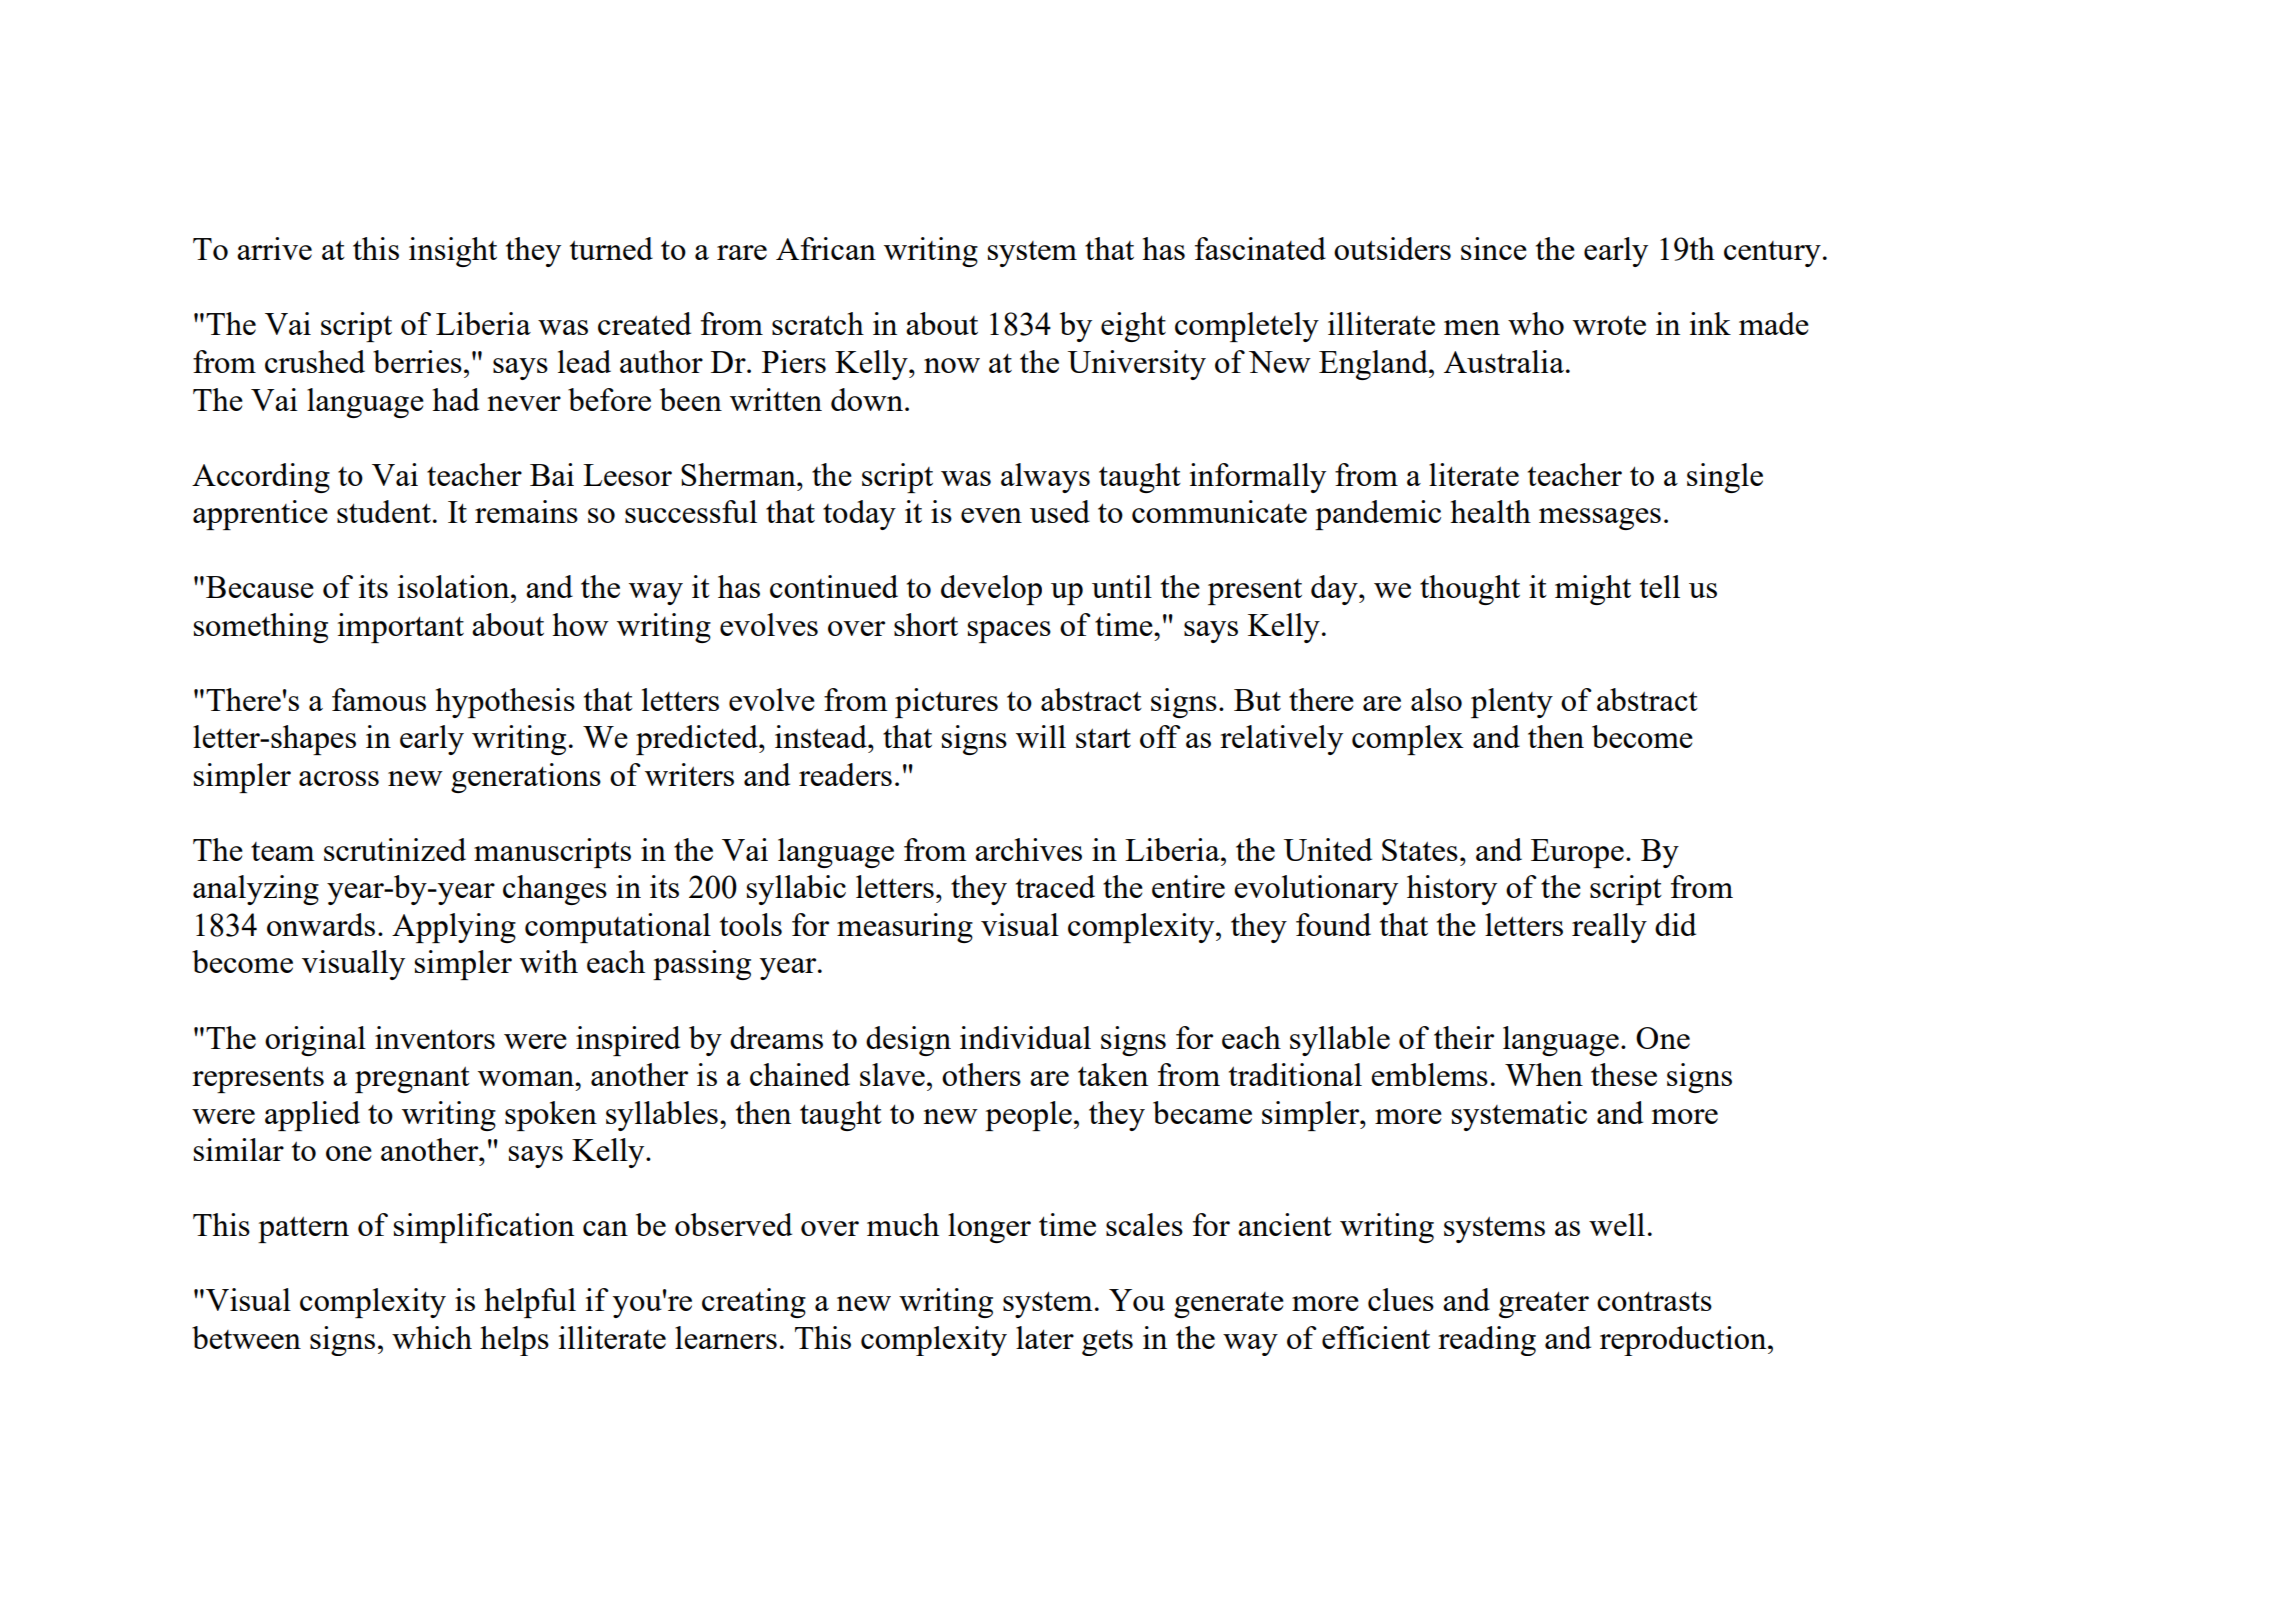 Image resolution: width=2290 pixels, height=1619 pixels. What do you see at coordinates (1544, 1304) in the screenshot?
I see `greater` at bounding box center [1544, 1304].
